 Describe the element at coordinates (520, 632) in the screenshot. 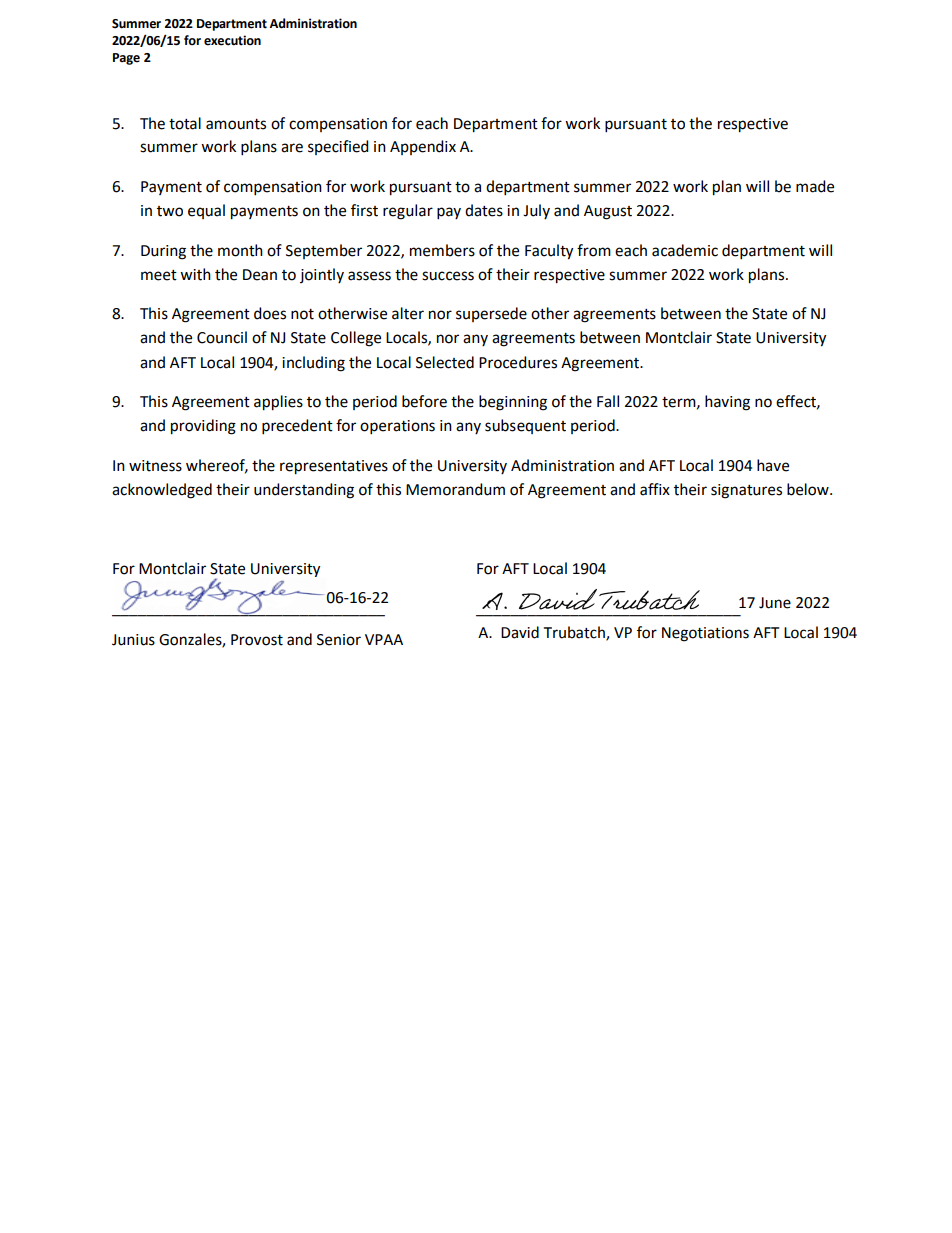

I see `David` at that location.
